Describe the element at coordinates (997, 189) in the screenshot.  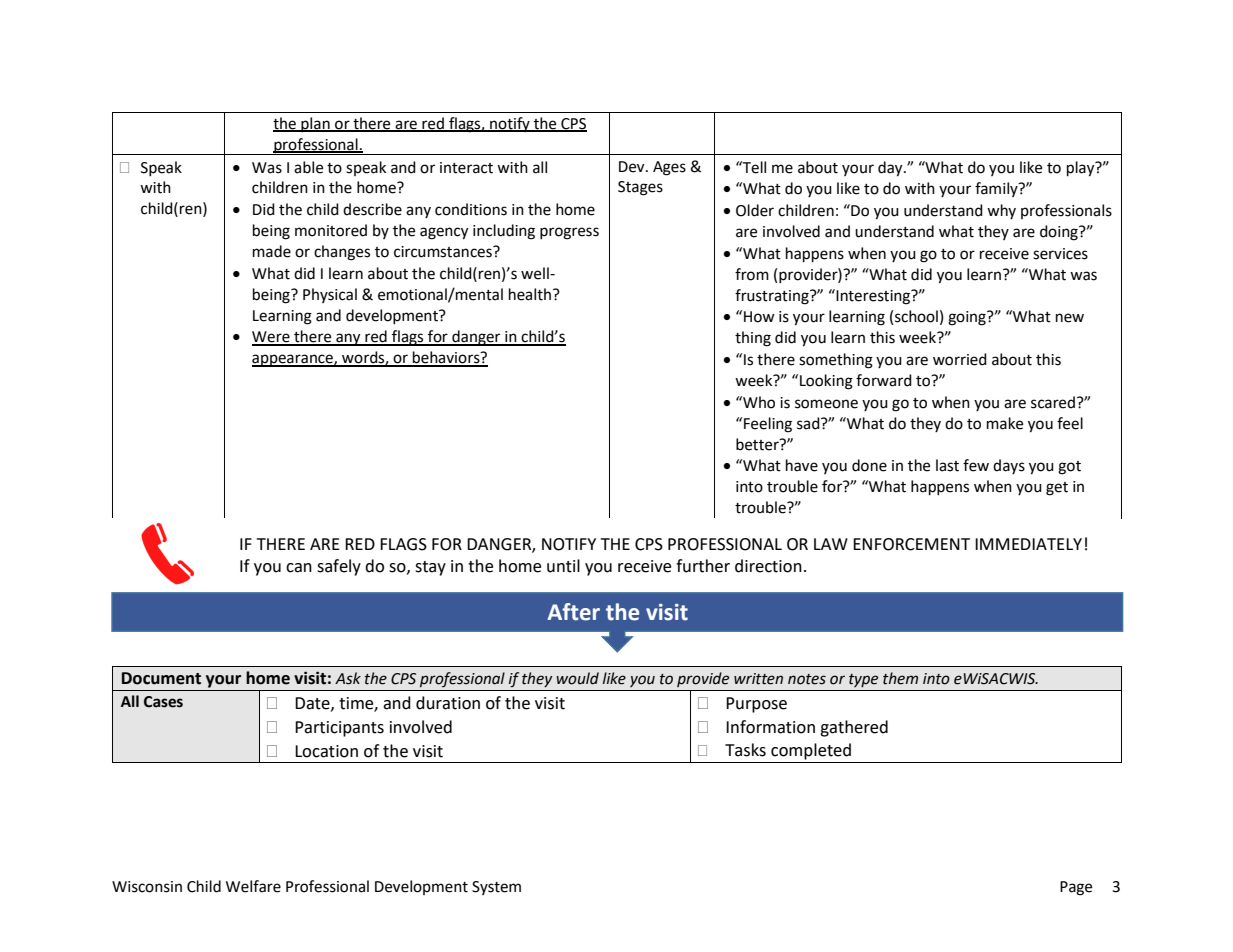
I see `family` at that location.
